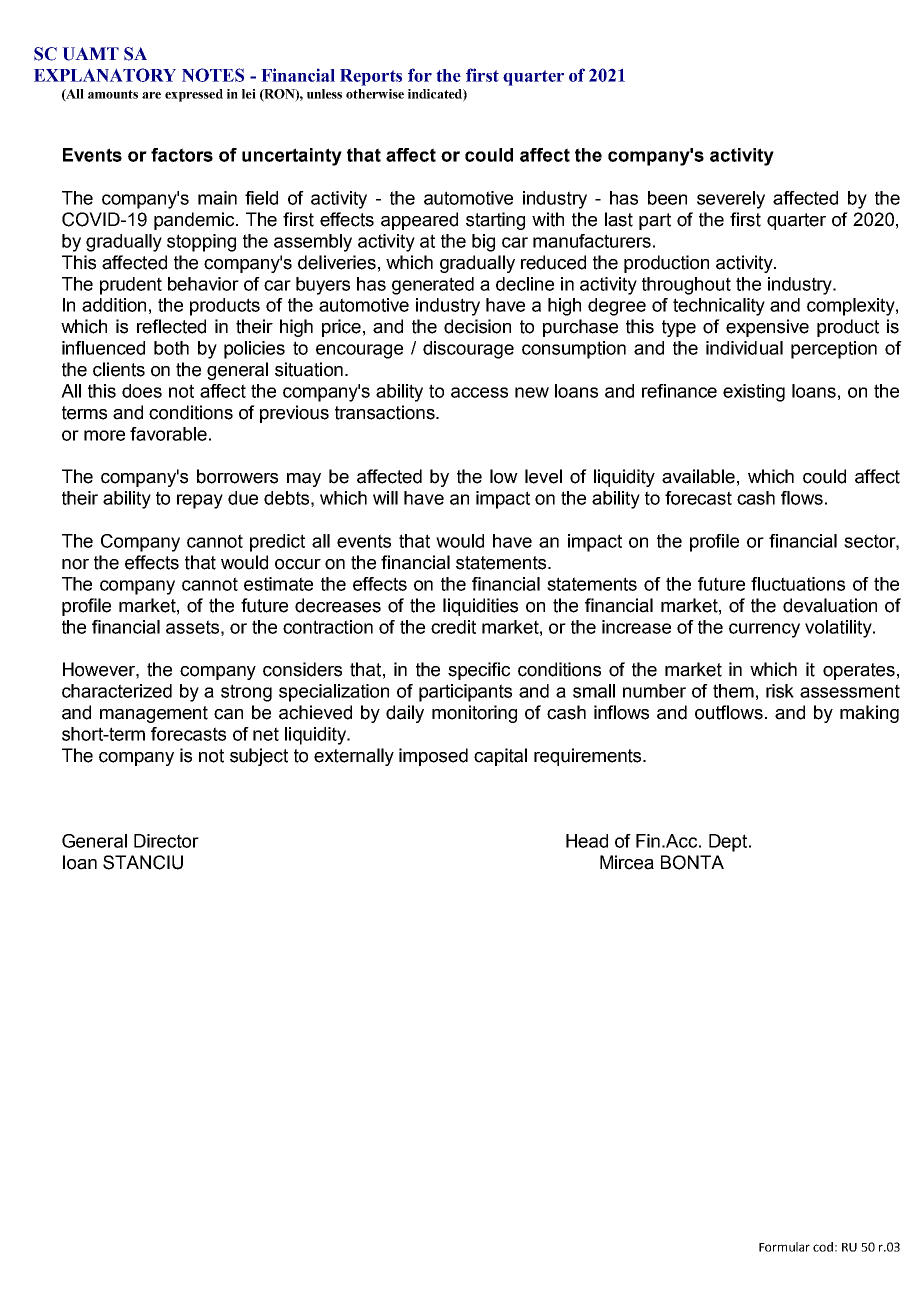 The width and height of the document is (924, 1308). What do you see at coordinates (375, 94) in the document?
I see `otherwise` at bounding box center [375, 94].
